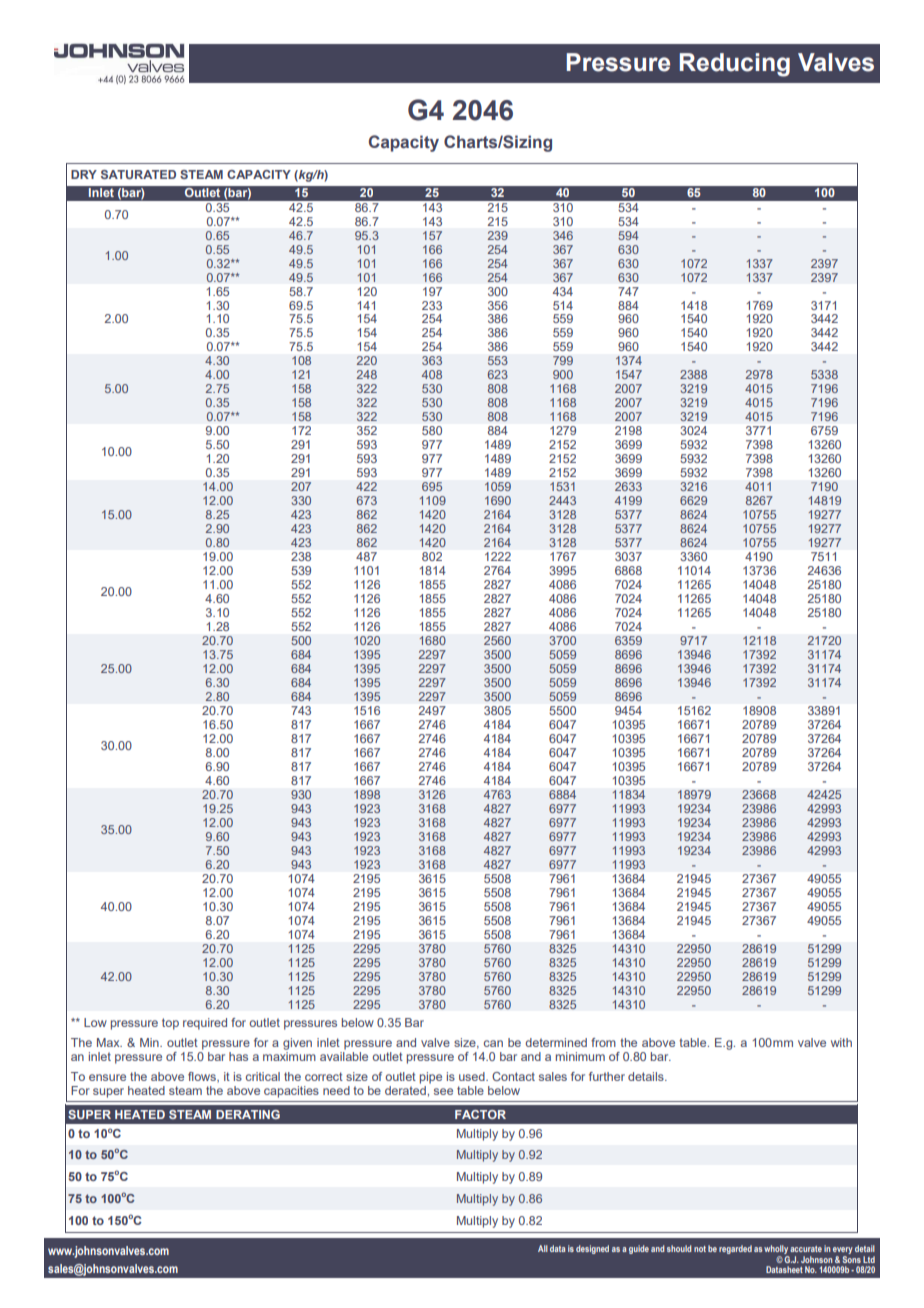  What do you see at coordinates (735, 65) in the image?
I see `Reducing` at bounding box center [735, 65].
